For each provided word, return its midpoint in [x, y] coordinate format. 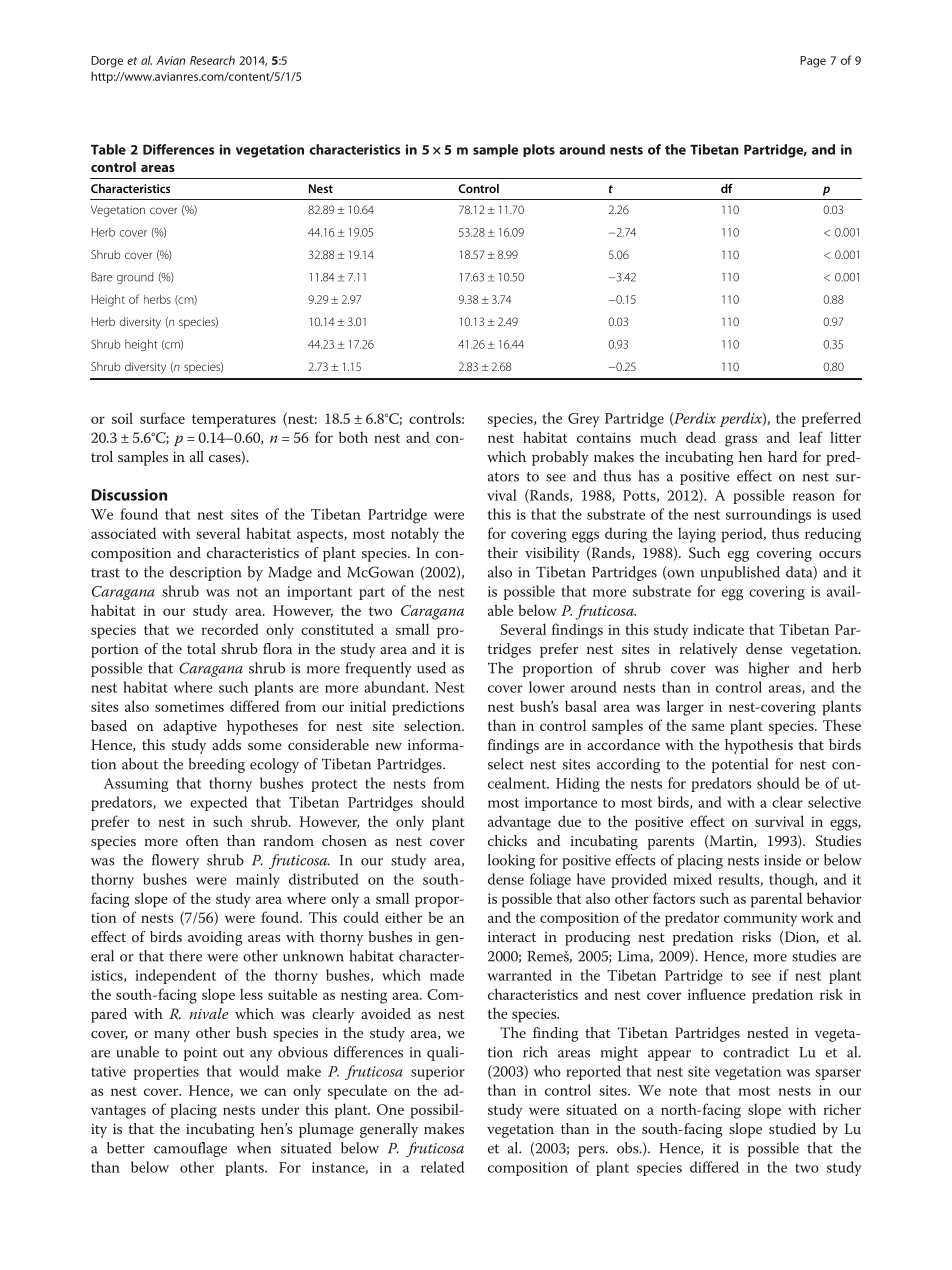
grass [741, 441]
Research [212, 60]
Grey [584, 420]
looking [511, 861]
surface [162, 418]
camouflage [190, 1149]
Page [813, 62]
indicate [718, 629]
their [502, 552]
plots [539, 150]
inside [782, 860]
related [442, 1167]
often [202, 840]
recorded [230, 629]
